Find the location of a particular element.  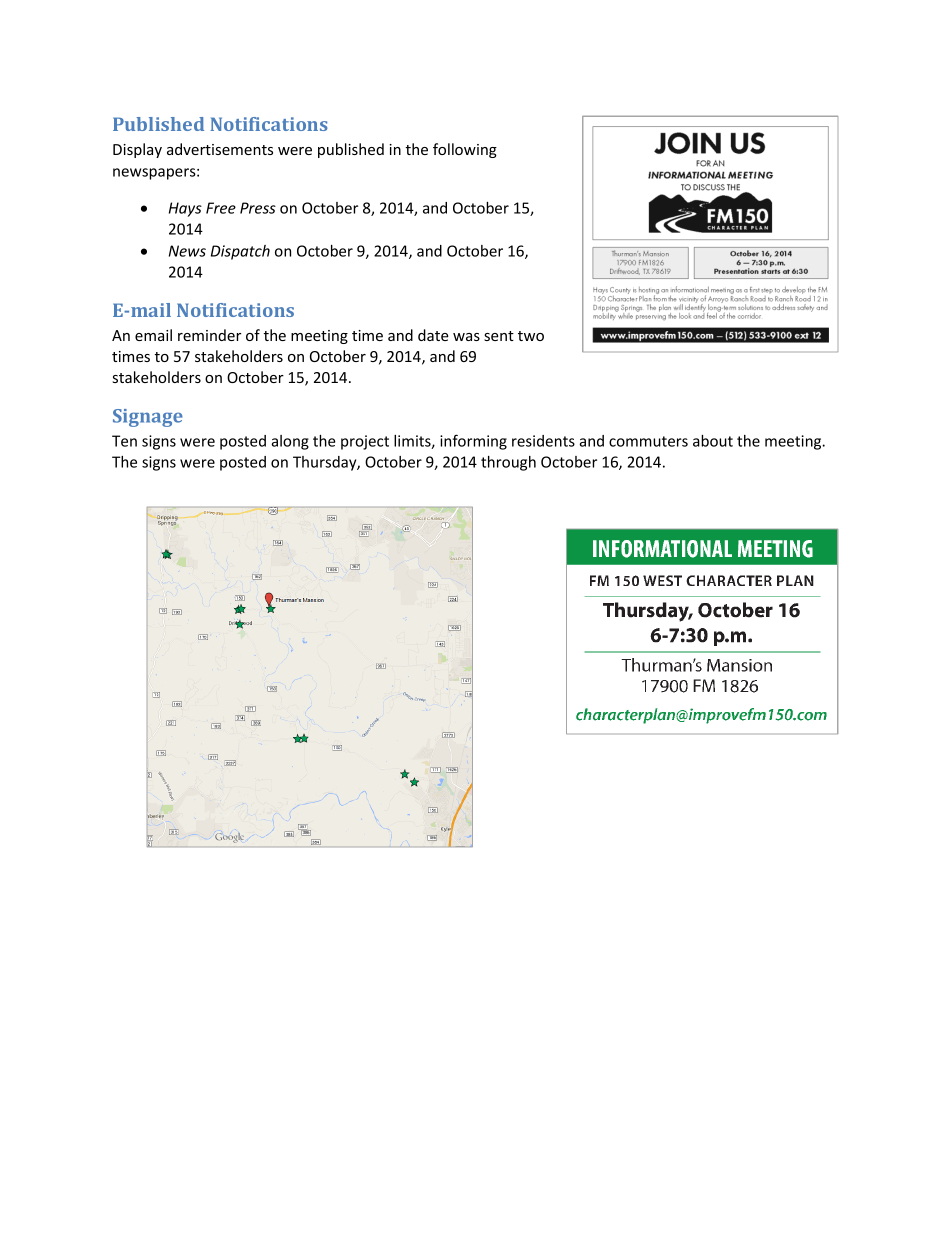

Press is located at coordinates (258, 208).
